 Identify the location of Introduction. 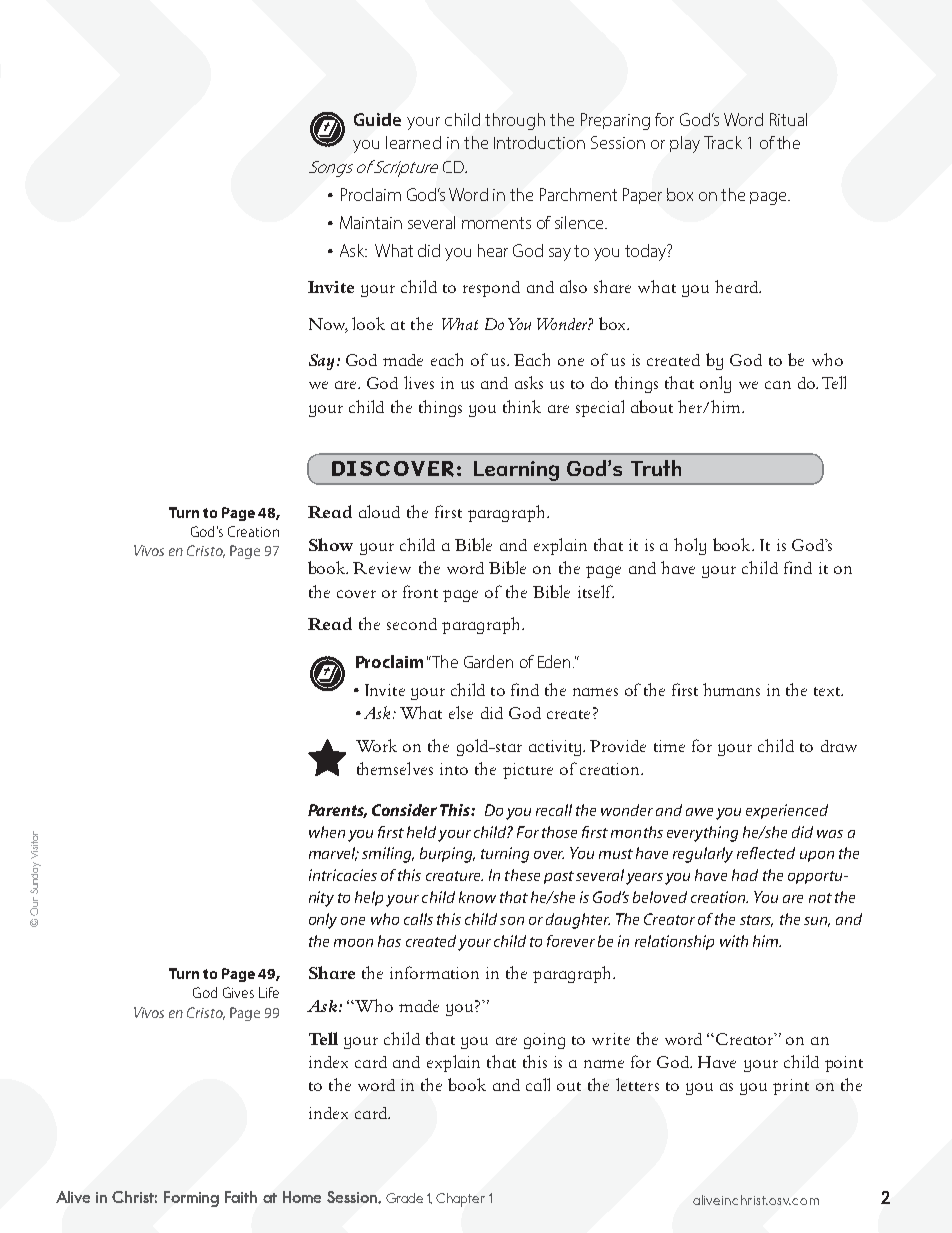
(539, 142).
